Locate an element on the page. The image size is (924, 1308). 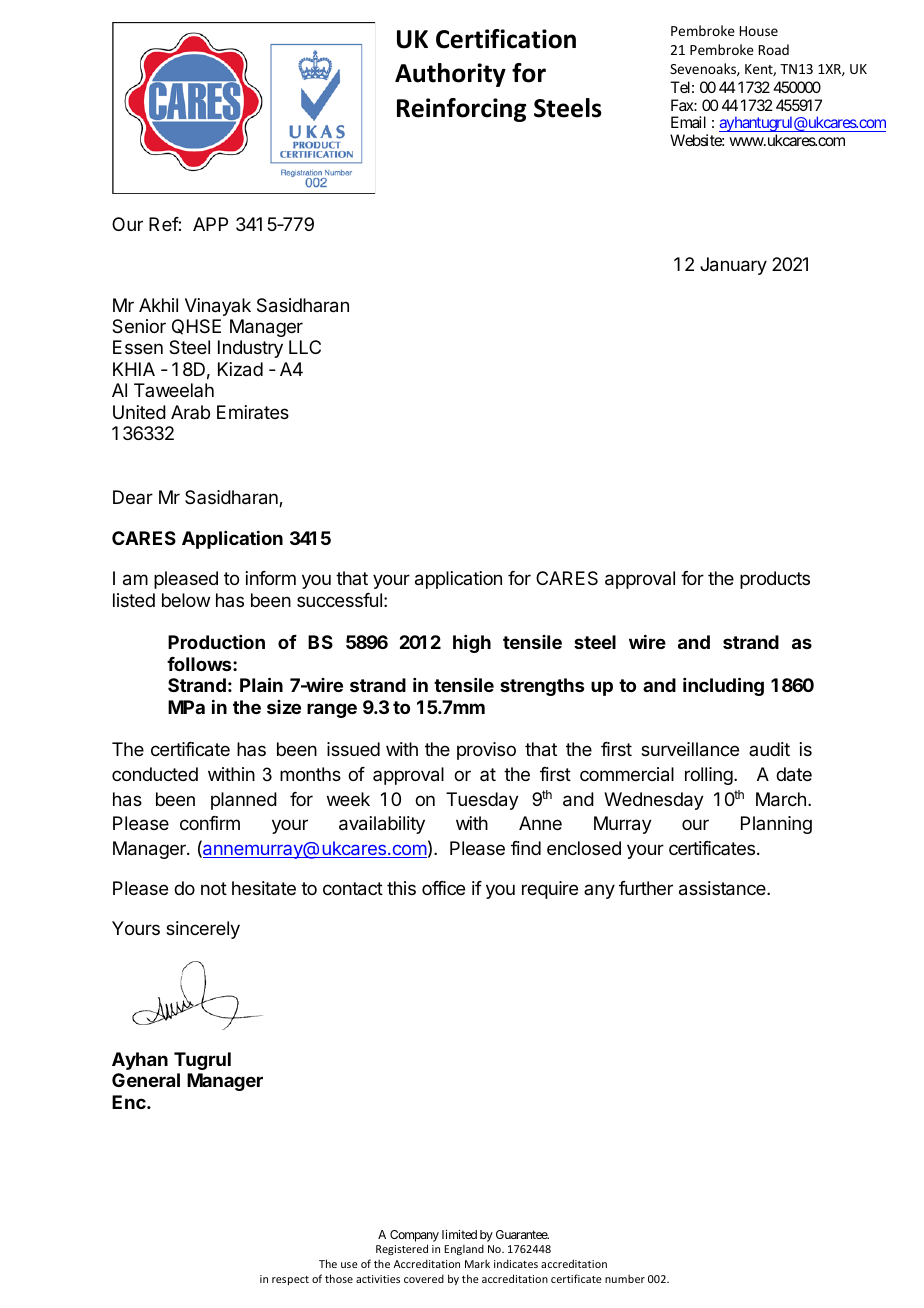
number is located at coordinates (625, 1278).
